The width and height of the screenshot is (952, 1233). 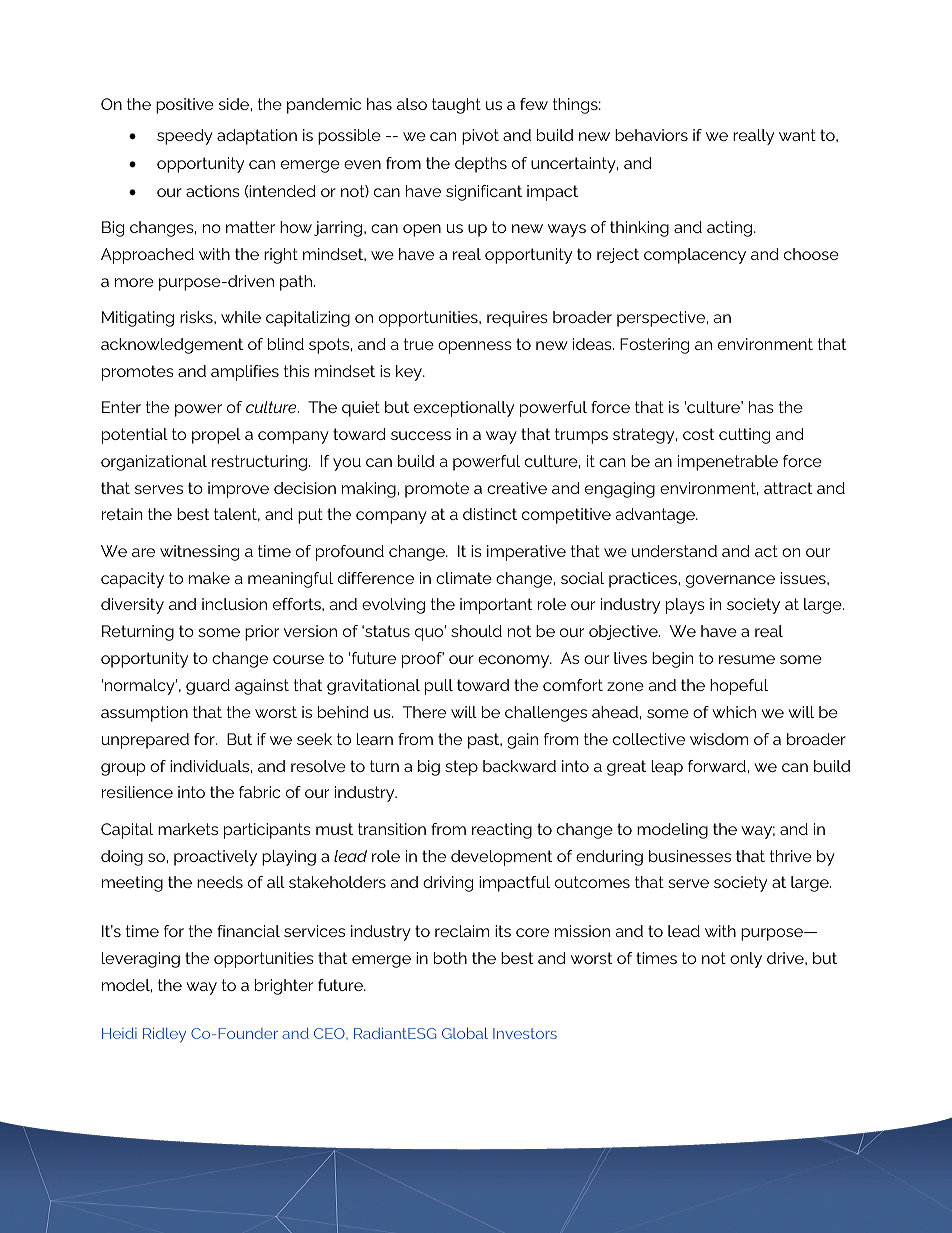 What do you see at coordinates (238, 490) in the screenshot?
I see `improve` at bounding box center [238, 490].
